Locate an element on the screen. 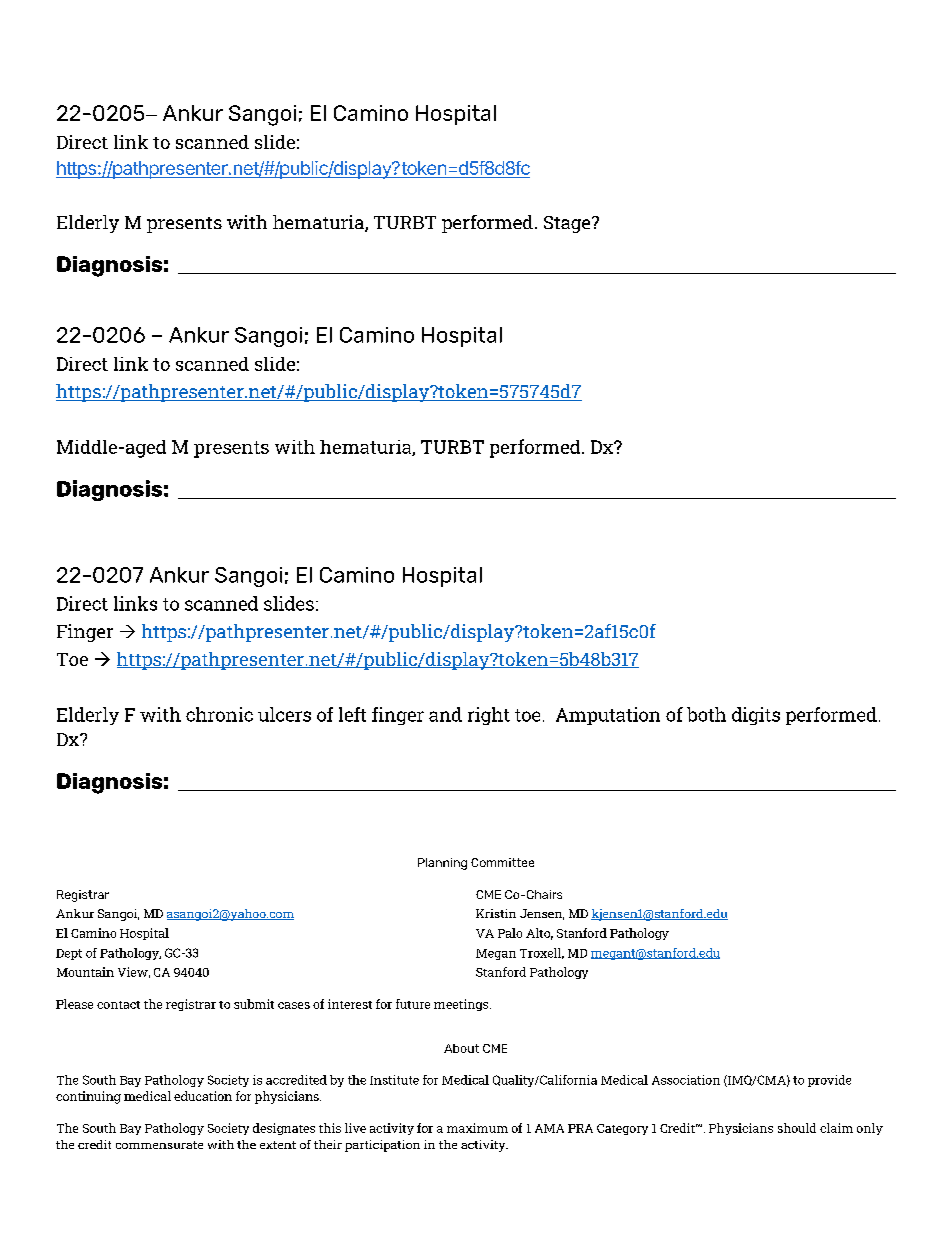  Amputation is located at coordinates (608, 716).
